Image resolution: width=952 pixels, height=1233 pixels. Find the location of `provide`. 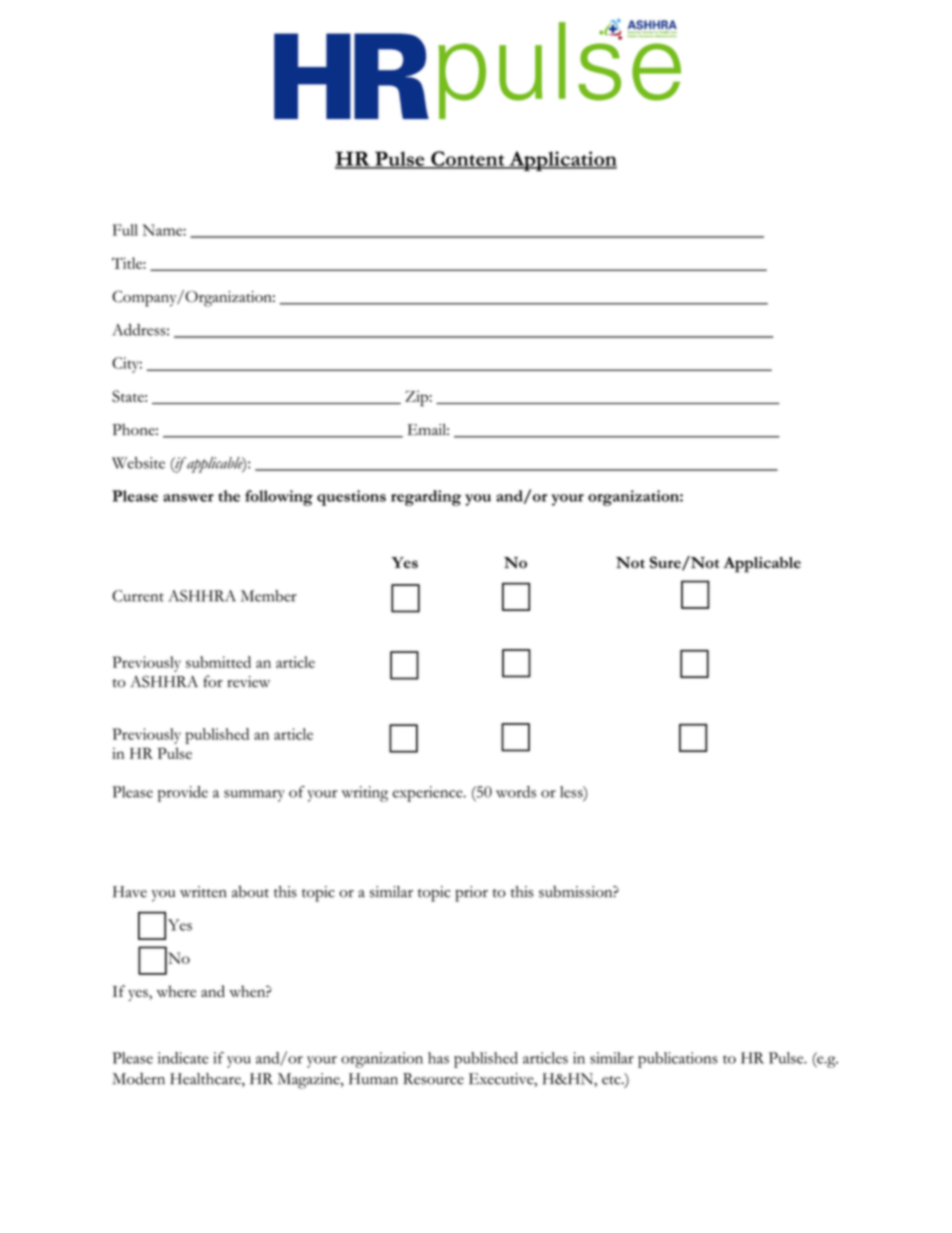

provide is located at coordinates (183, 794).
